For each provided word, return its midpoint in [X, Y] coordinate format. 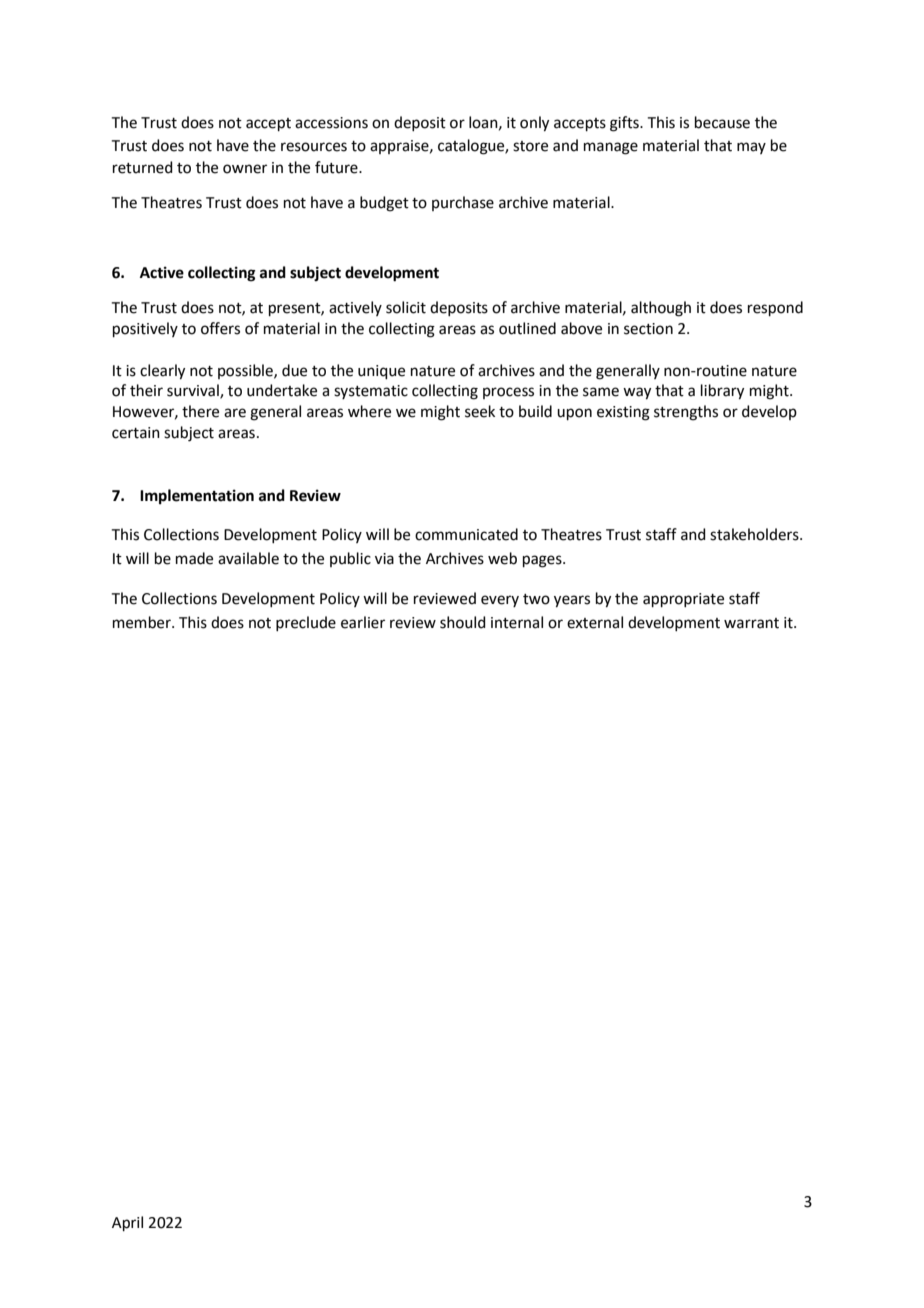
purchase [463, 203]
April [127, 1223]
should [463, 622]
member [143, 622]
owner [245, 169]
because [722, 122]
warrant [751, 623]
